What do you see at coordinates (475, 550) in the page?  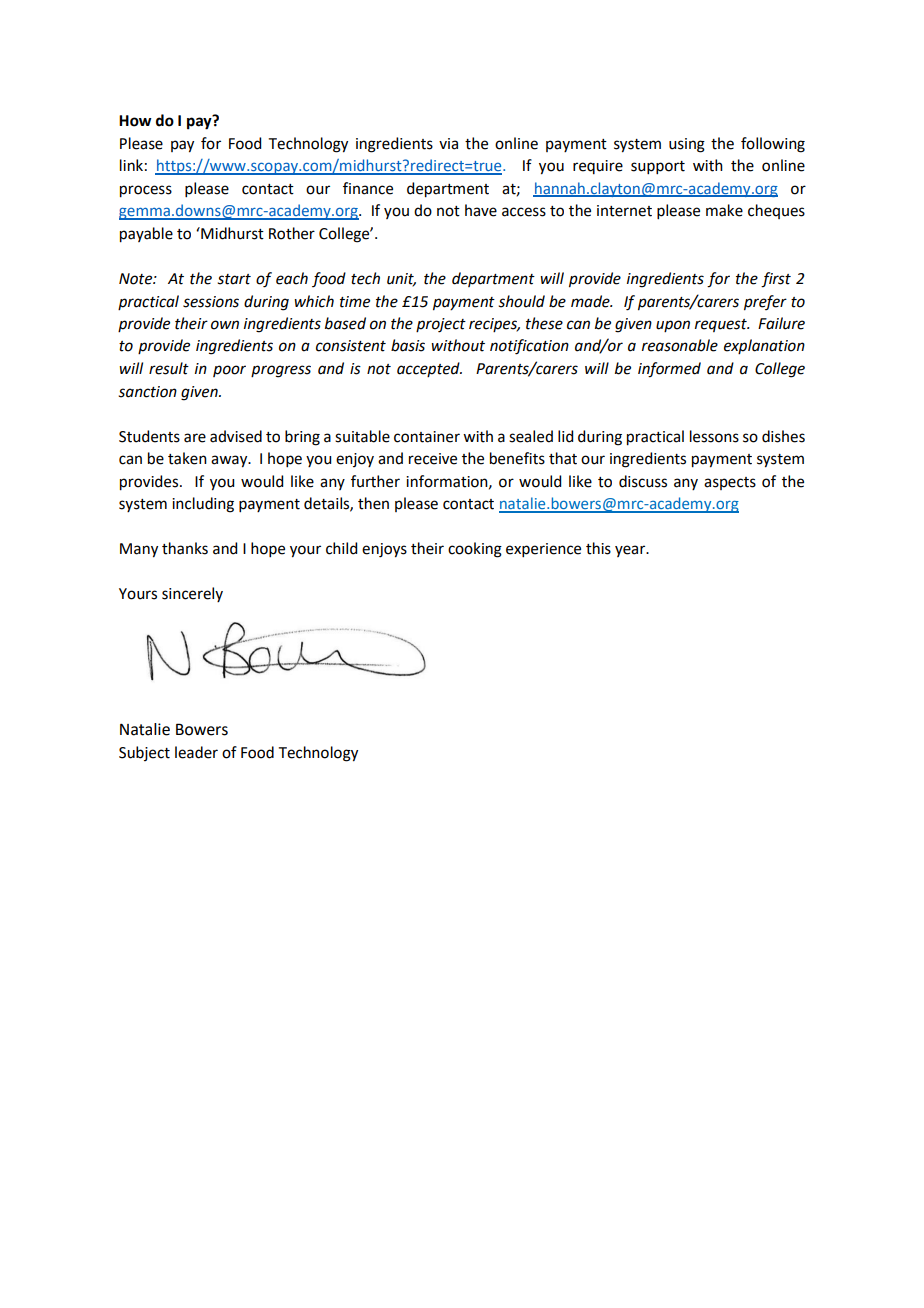 I see `cooking` at bounding box center [475, 550].
